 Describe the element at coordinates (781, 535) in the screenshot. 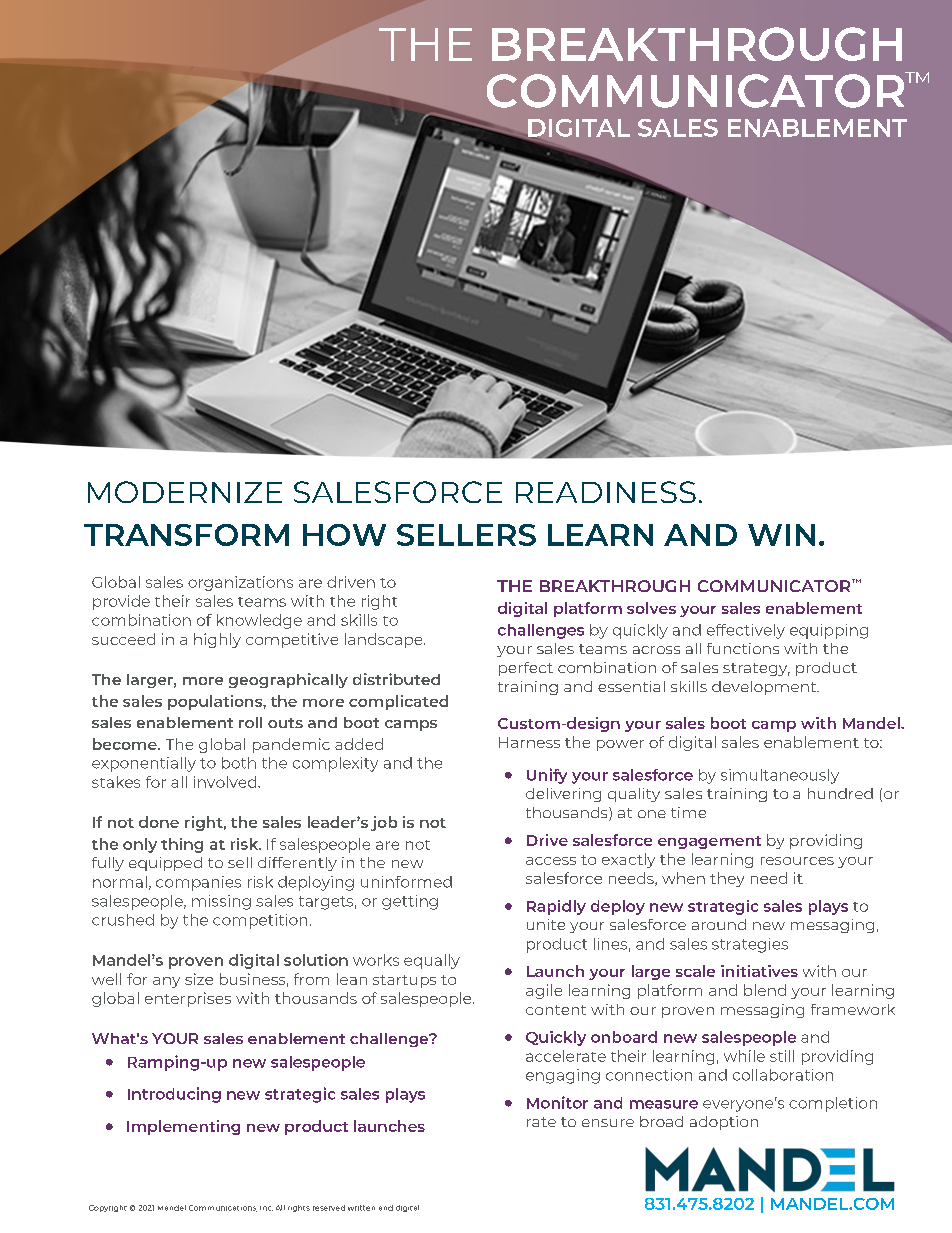

I see `WIN` at that location.
